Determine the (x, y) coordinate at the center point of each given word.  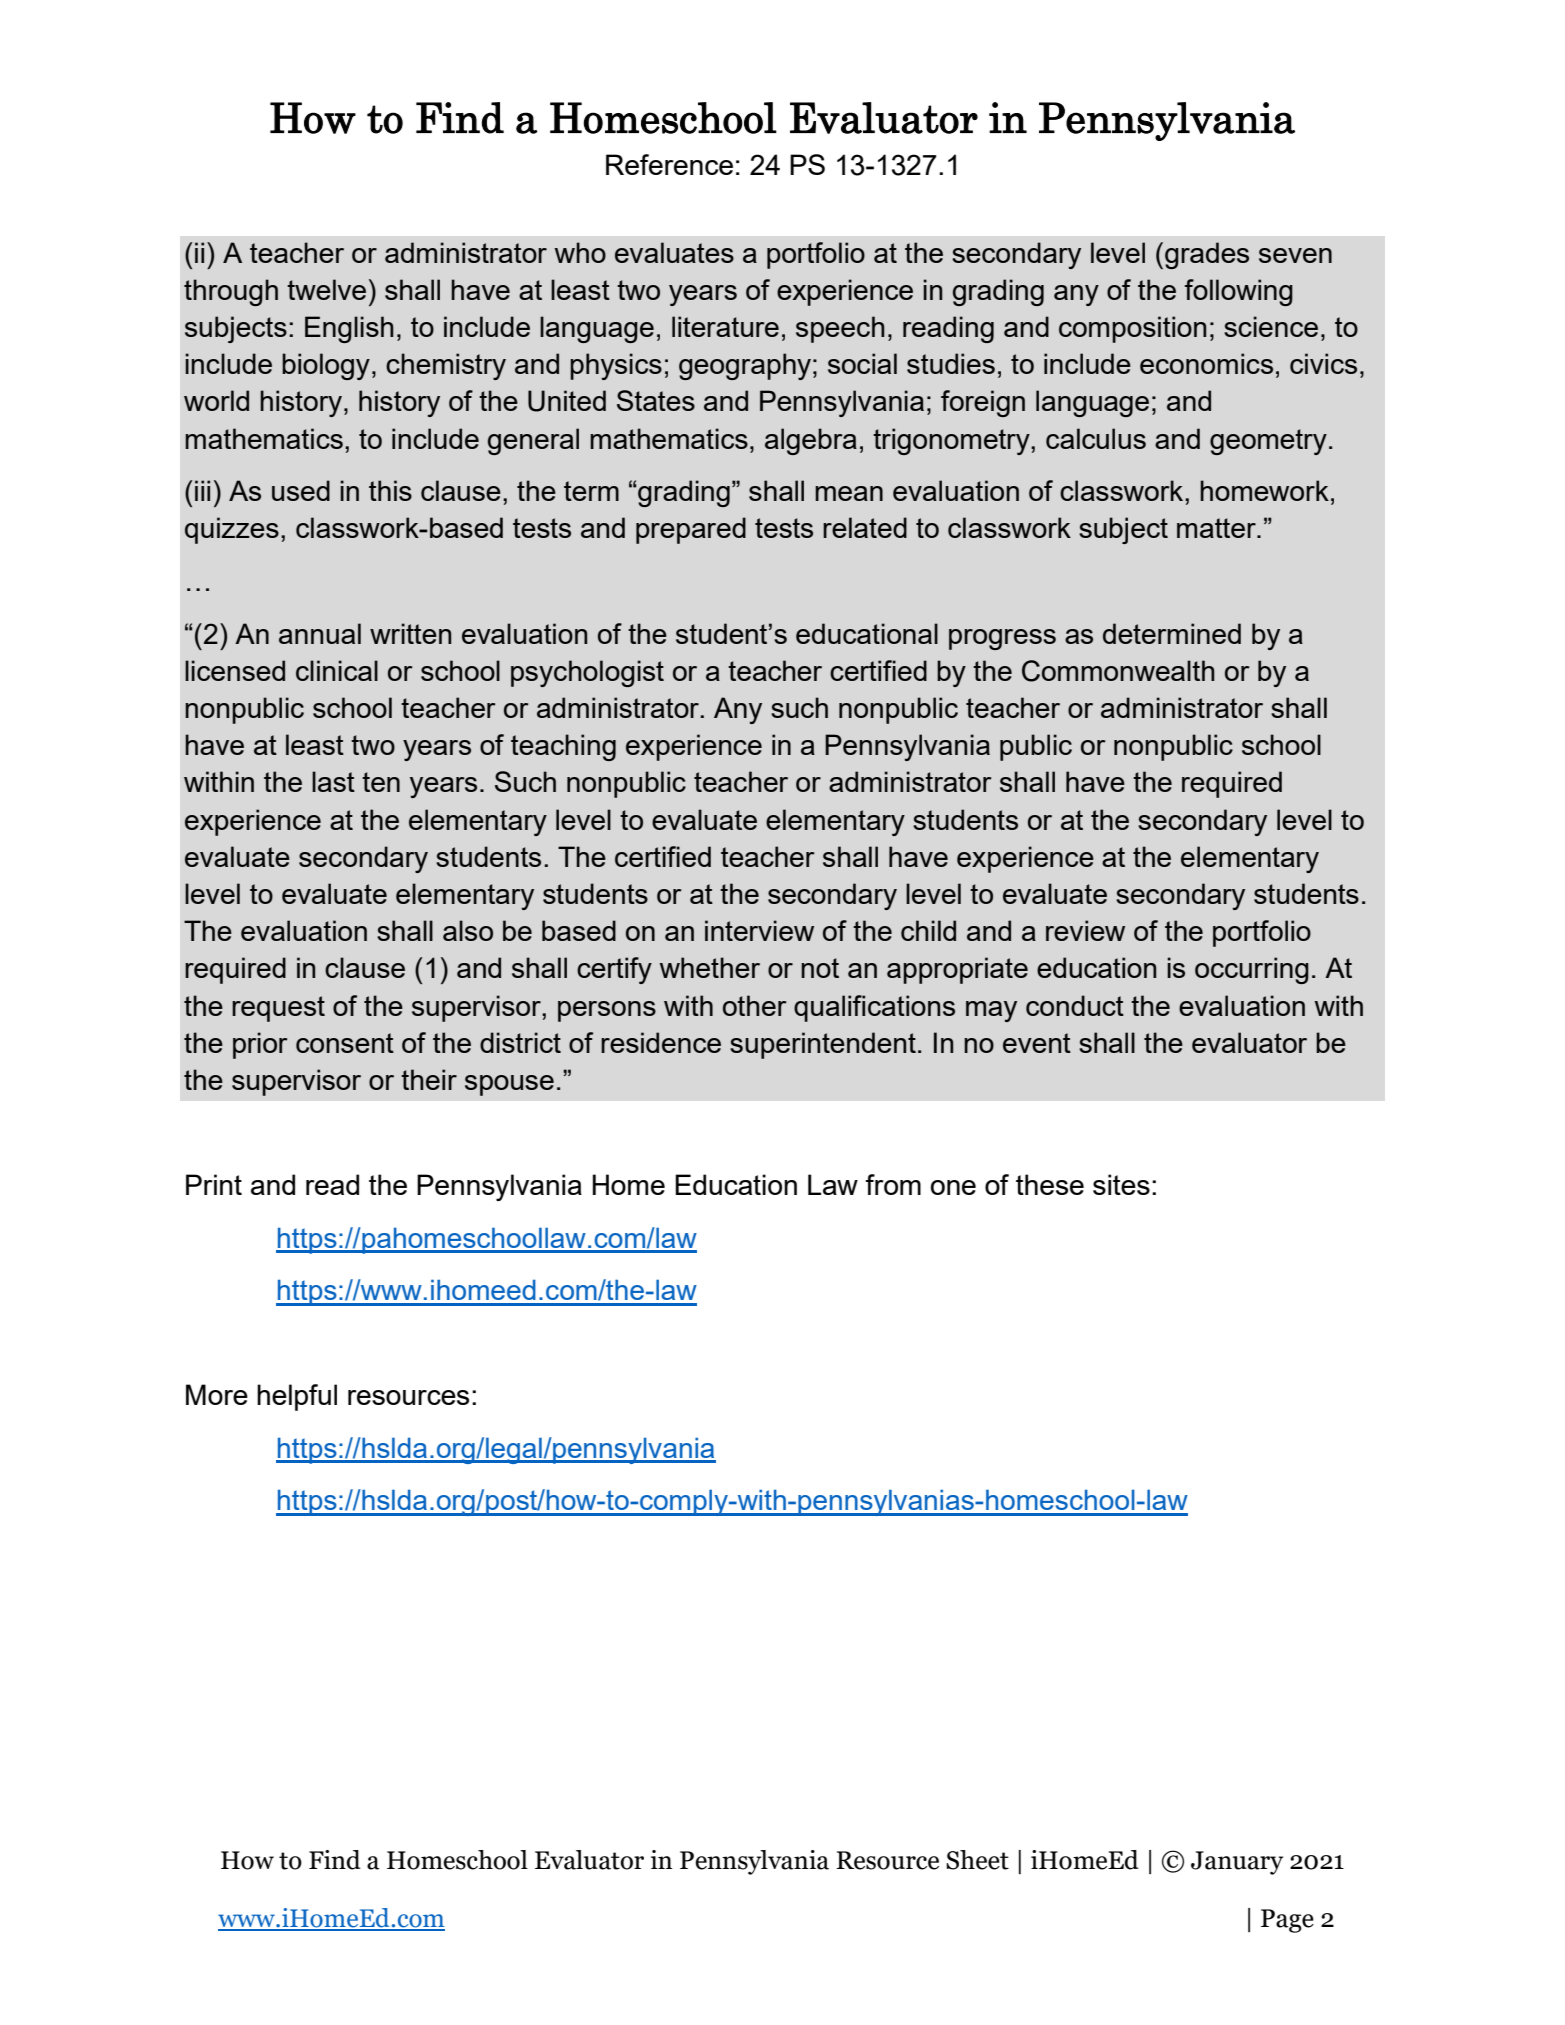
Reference (669, 164)
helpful (297, 1397)
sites (1121, 1184)
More (217, 1394)
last (333, 781)
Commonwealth (1118, 671)
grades (1207, 255)
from (893, 1184)
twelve (326, 289)
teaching (563, 747)
